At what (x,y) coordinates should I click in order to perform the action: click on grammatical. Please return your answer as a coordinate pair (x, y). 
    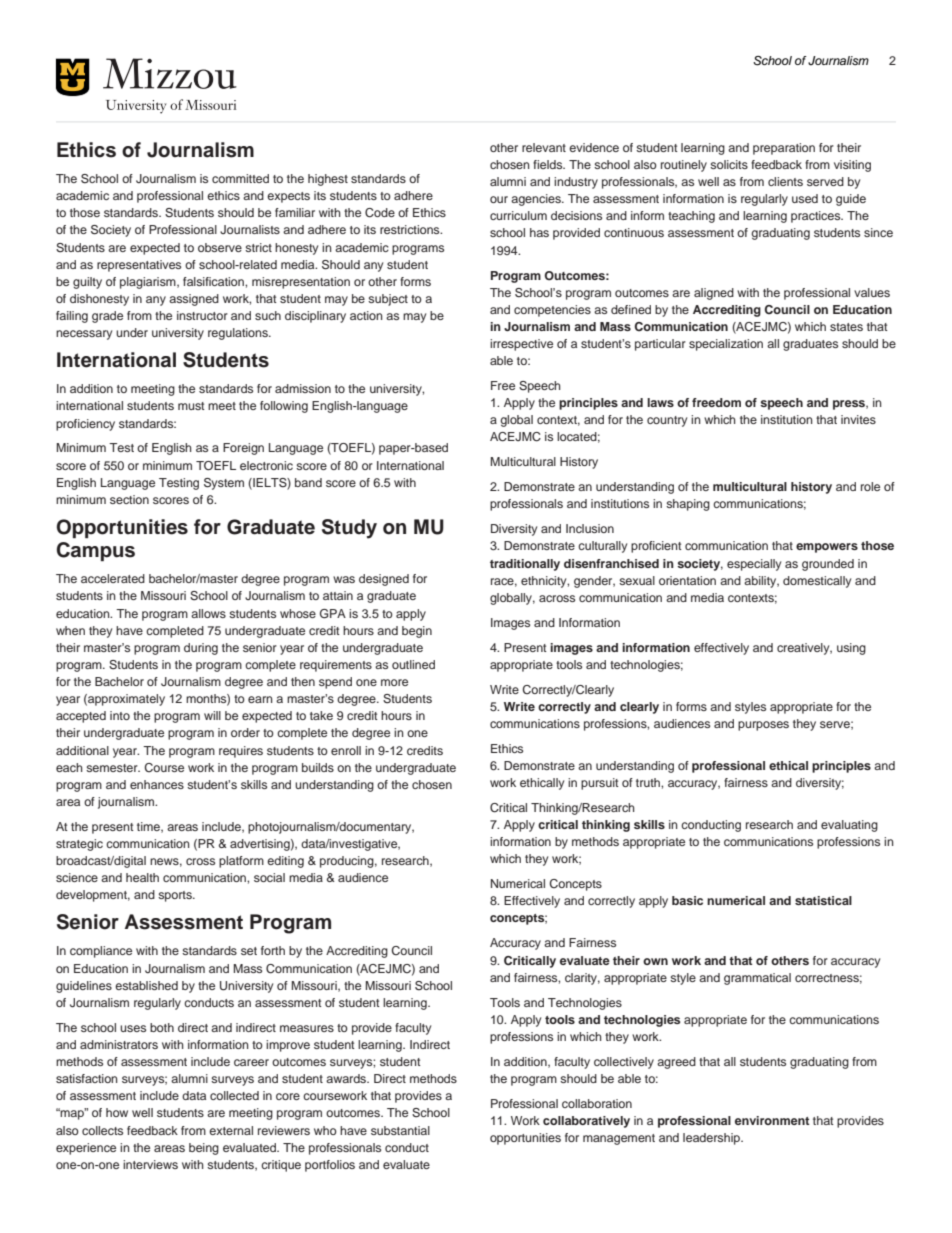
    Looking at the image, I should click on (757, 979).
